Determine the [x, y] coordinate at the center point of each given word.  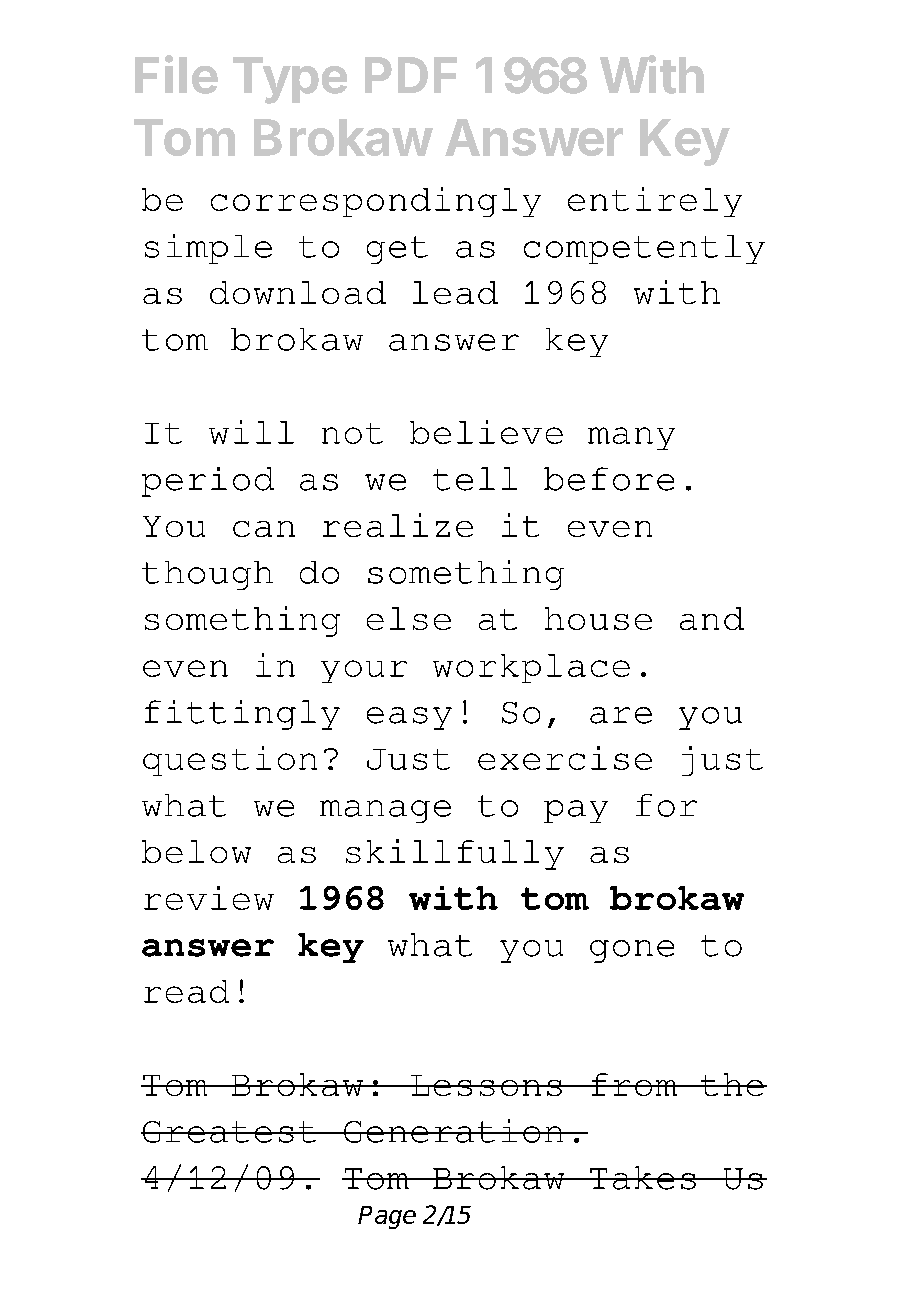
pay [576, 811]
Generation [454, 1131]
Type [290, 80]
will [251, 432]
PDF [411, 75]
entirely [655, 202]
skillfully [455, 854]
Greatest [229, 1132]
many [631, 438]
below [196, 851]
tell [475, 479]
